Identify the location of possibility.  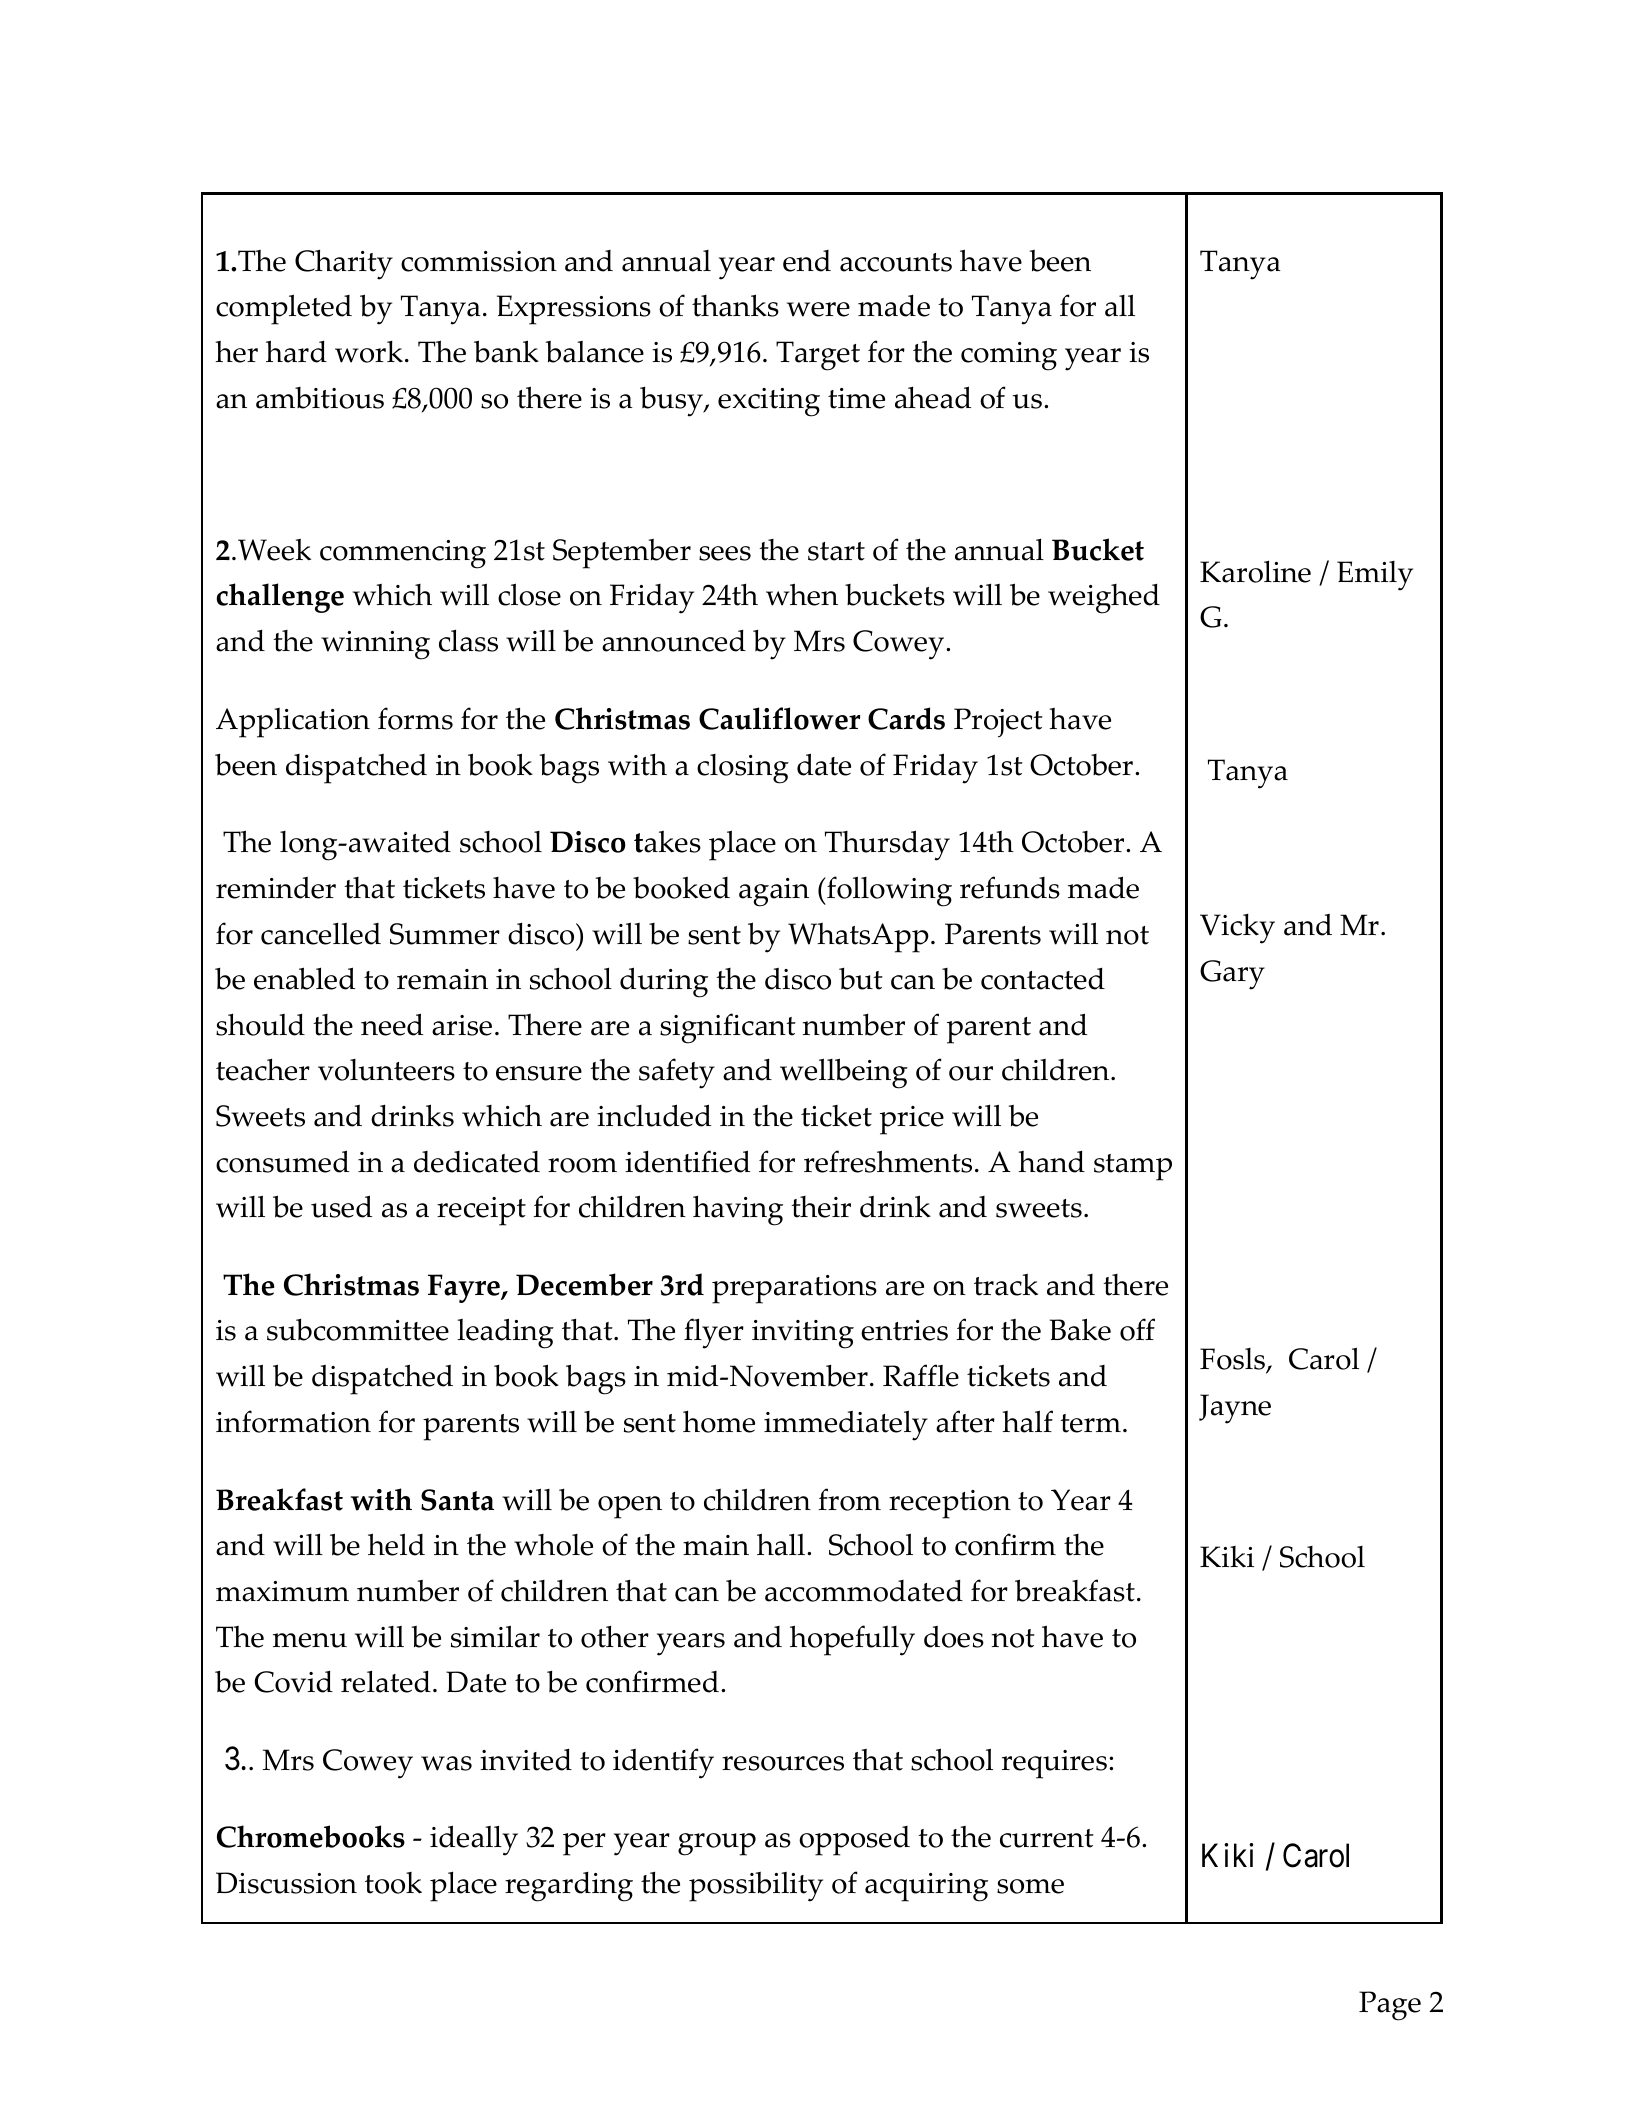
(756, 1887).
